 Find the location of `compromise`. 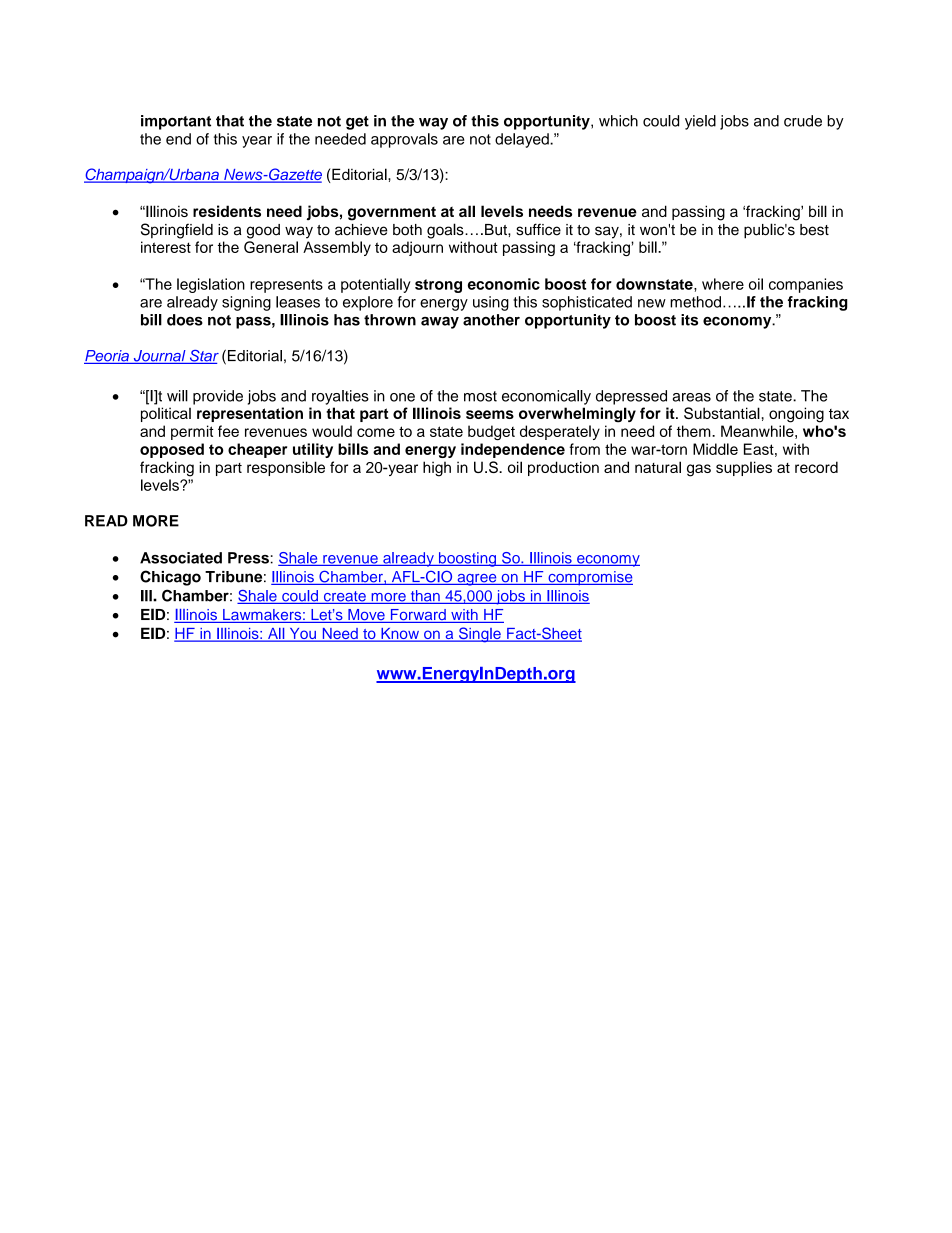

compromise is located at coordinates (589, 578).
